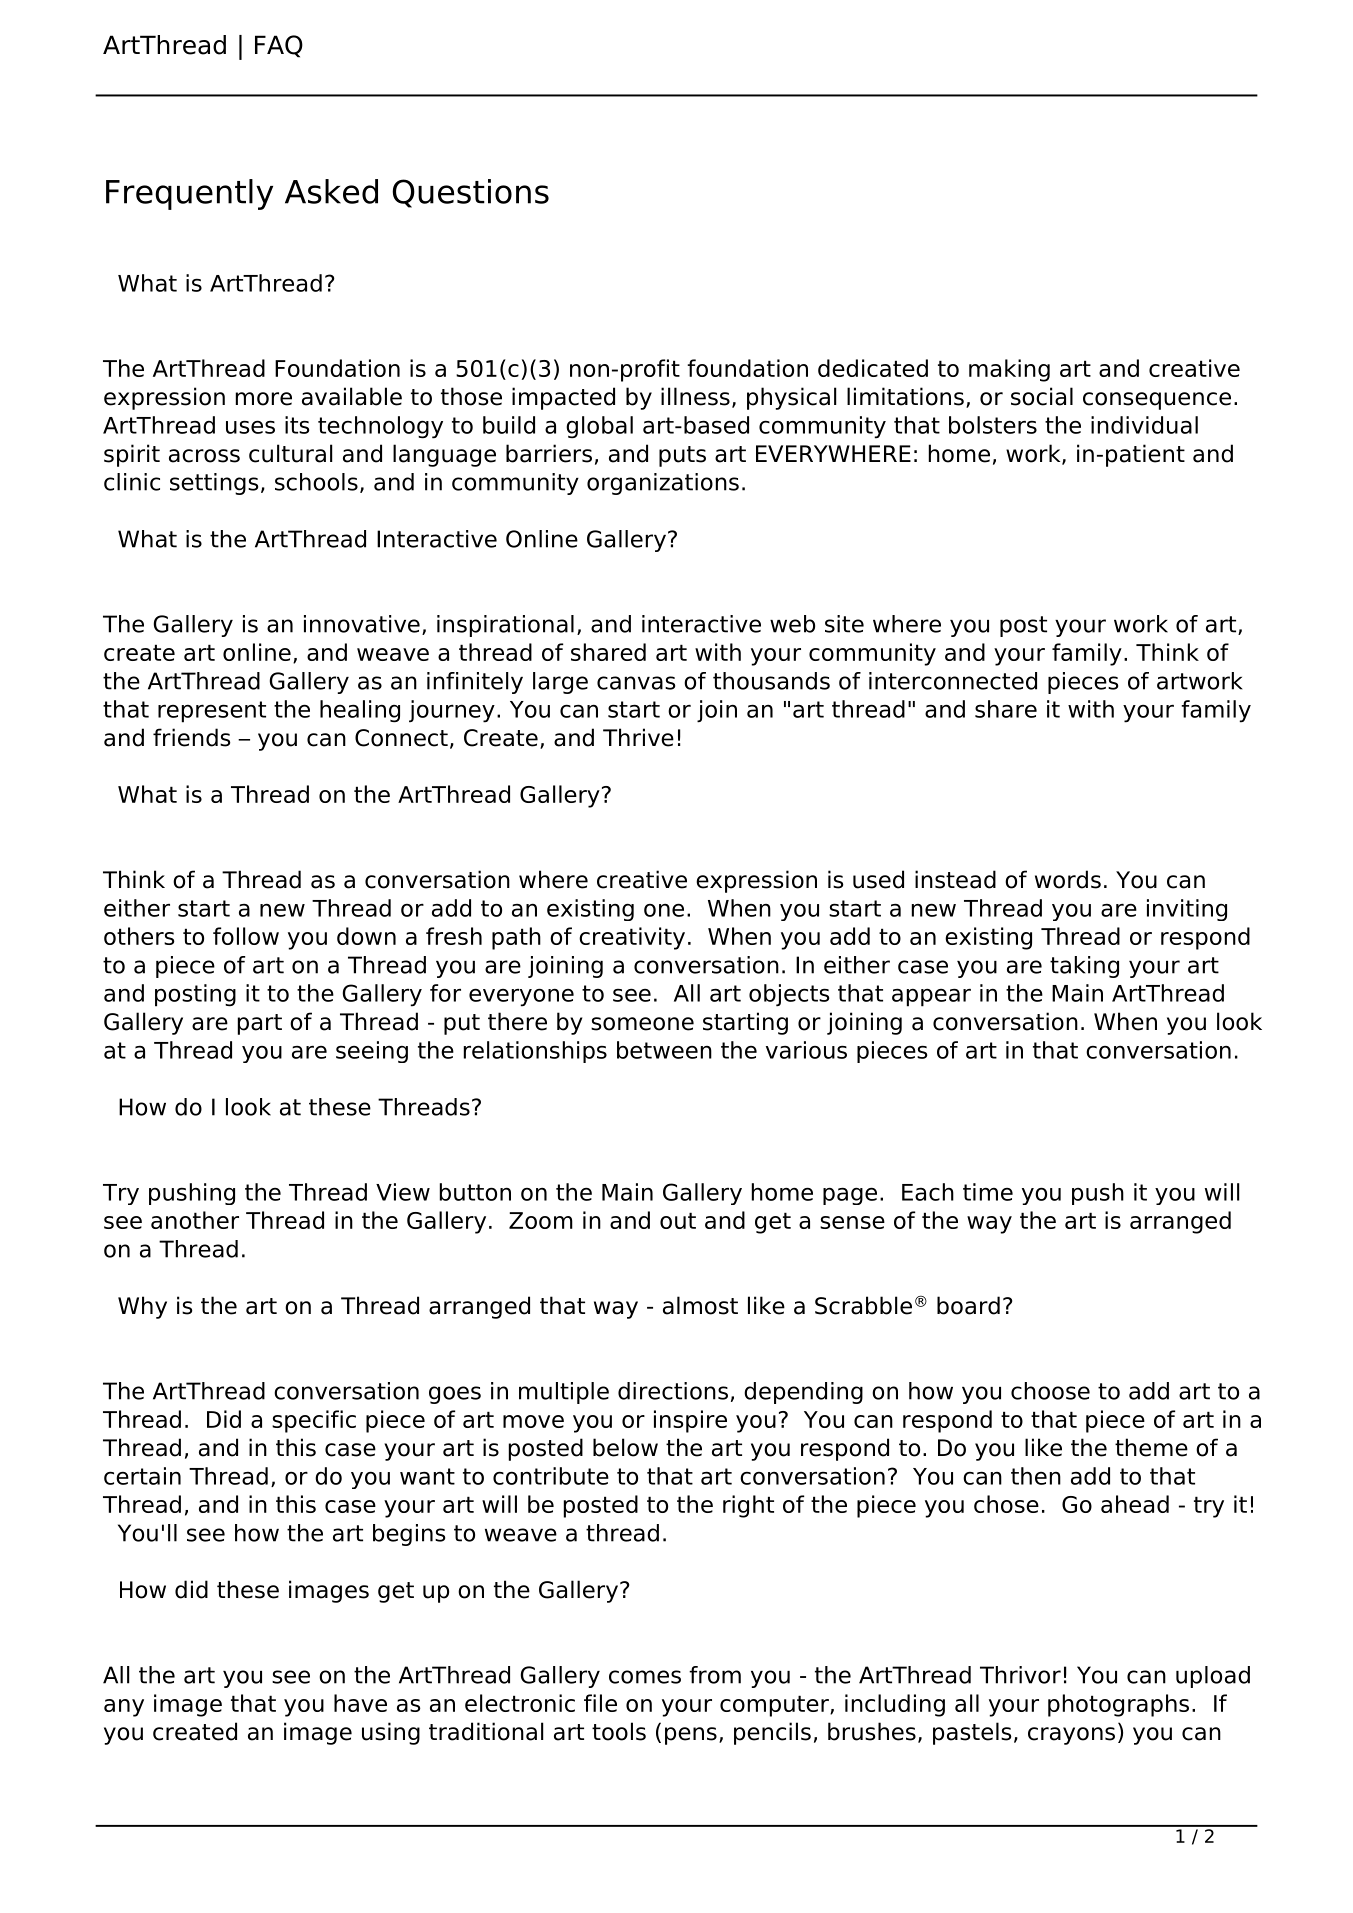 This page has height=1913, width=1353. I want to click on making, so click(1009, 370).
